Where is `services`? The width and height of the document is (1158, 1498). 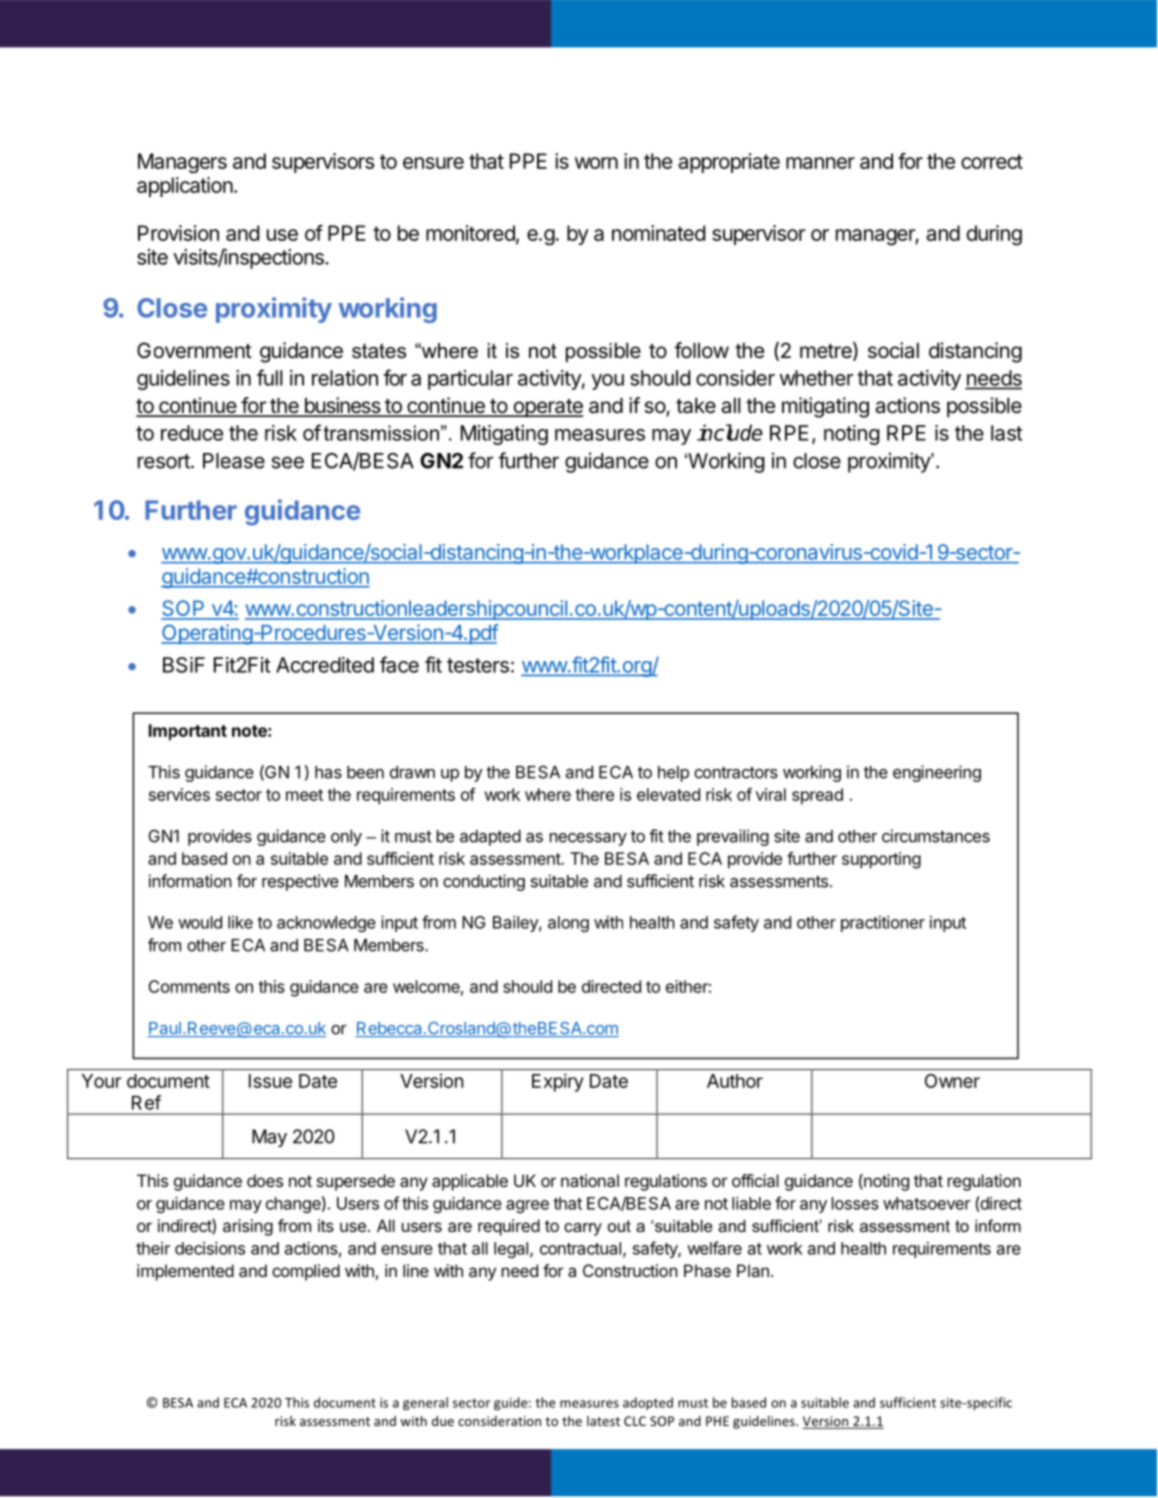 services is located at coordinates (179, 794).
